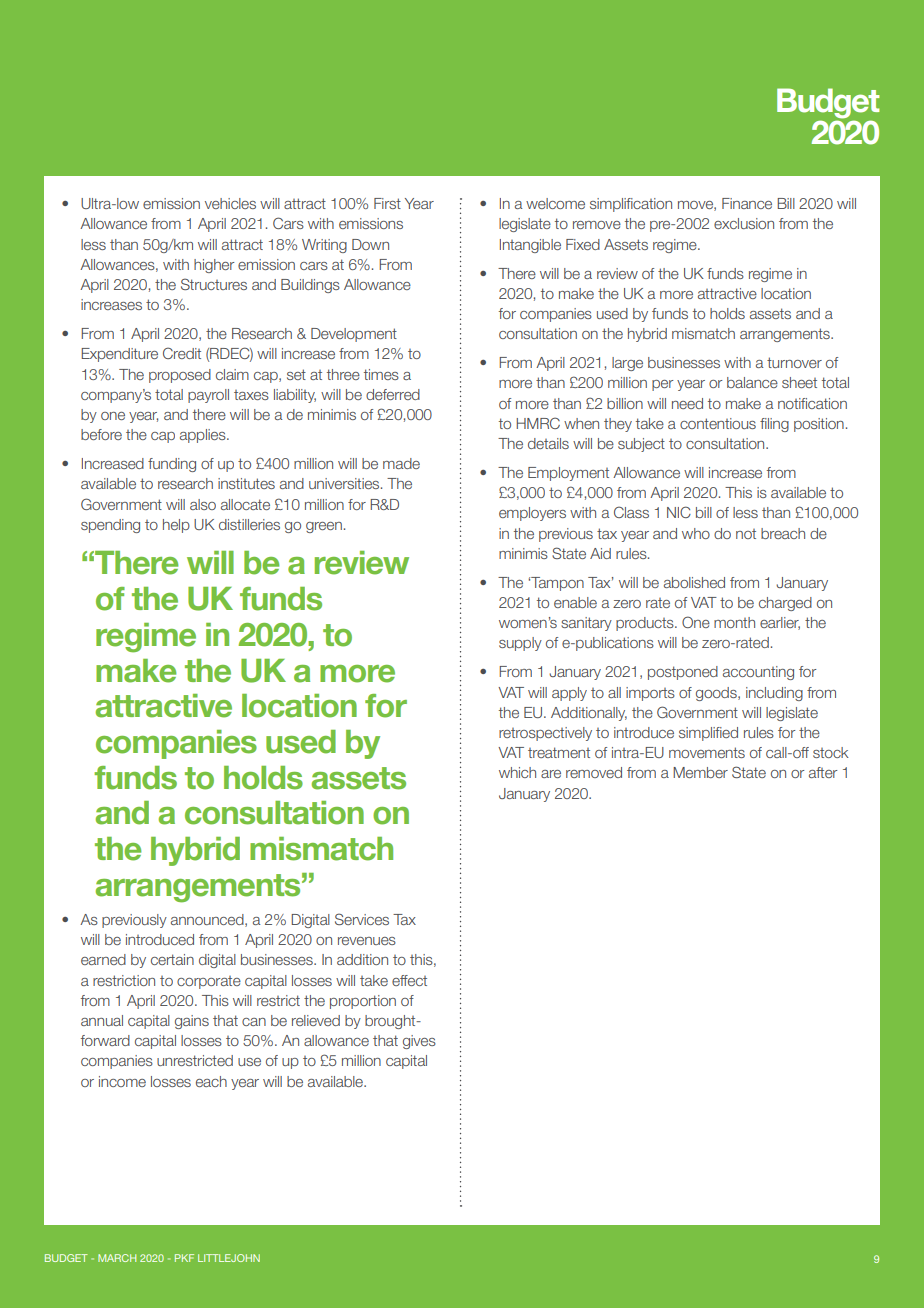 This image has height=1308, width=924. Describe the element at coordinates (172, 959) in the image. I see `certain` at that location.
